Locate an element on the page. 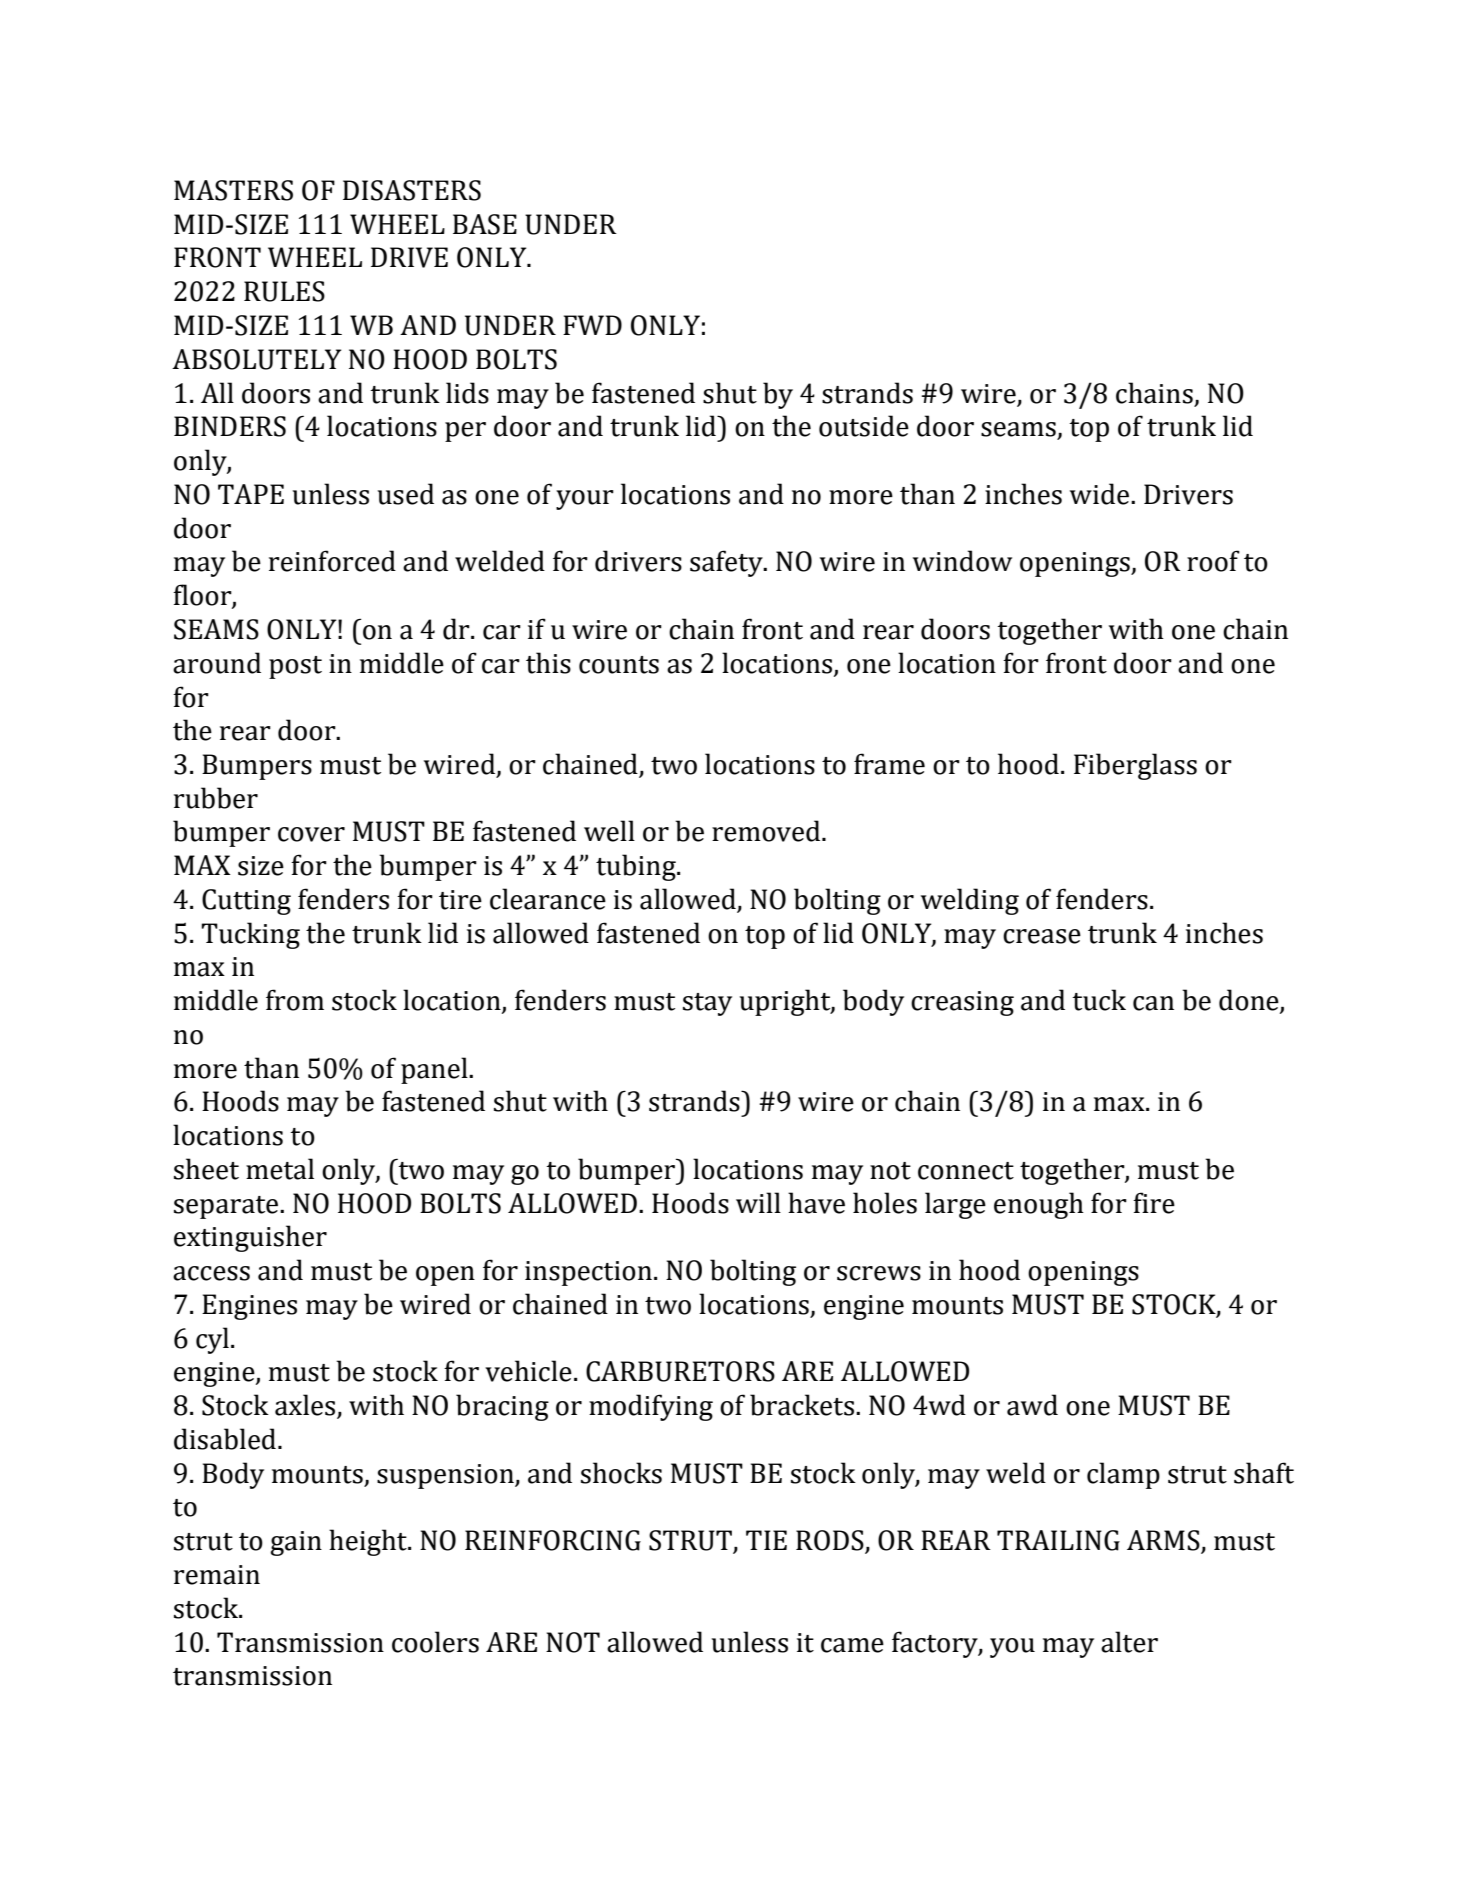  Cutting is located at coordinates (246, 902).
